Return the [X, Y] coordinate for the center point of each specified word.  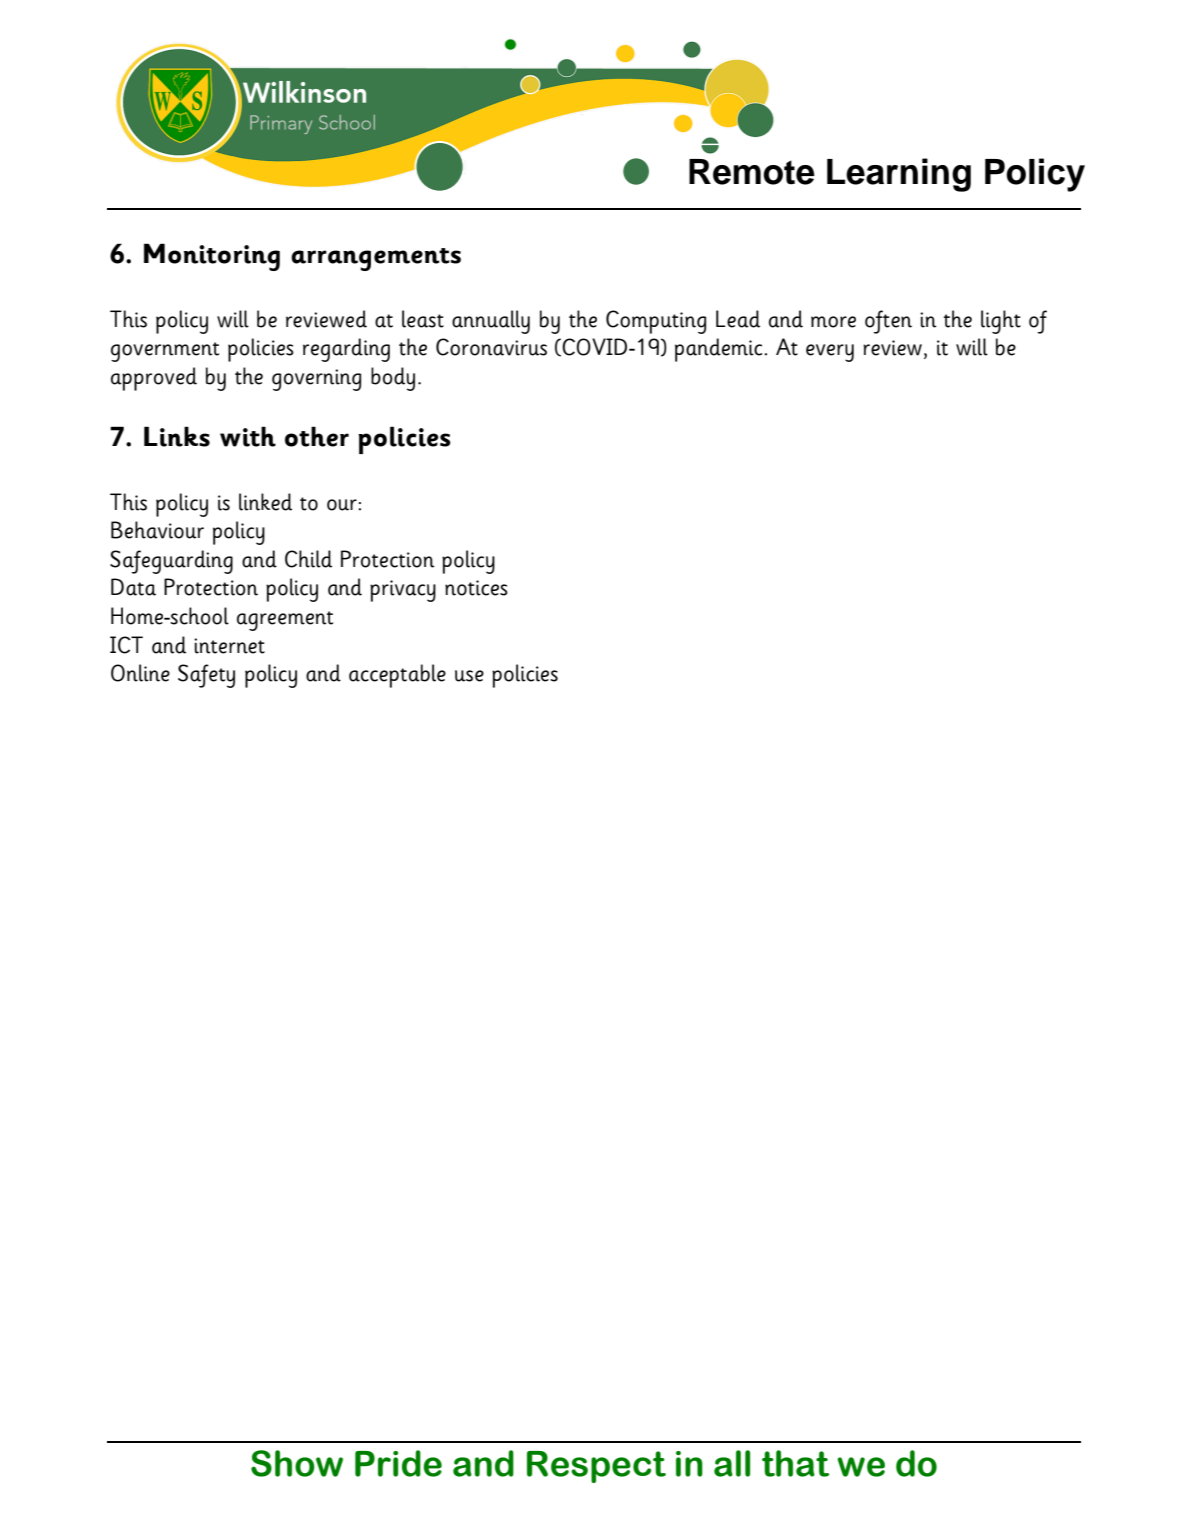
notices [476, 588]
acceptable [397, 676]
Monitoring [212, 257]
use [469, 676]
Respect [596, 1467]
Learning [899, 175]
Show [297, 1463]
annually [491, 322]
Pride [398, 1463]
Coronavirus [491, 347]
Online [140, 673]
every [830, 353]
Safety [206, 676]
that [795, 1463]
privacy [403, 591]
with [248, 436]
